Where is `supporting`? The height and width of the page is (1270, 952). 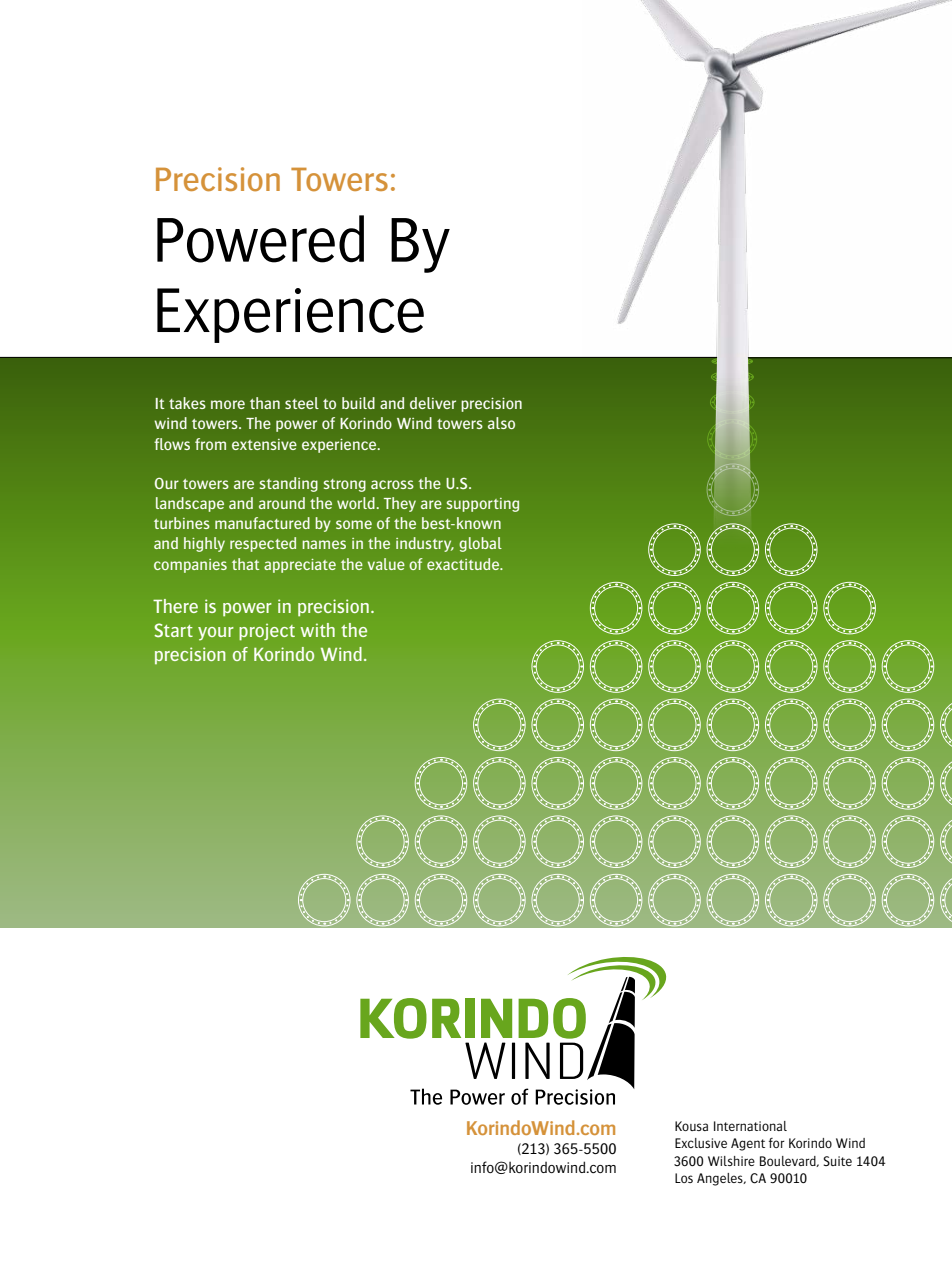 supporting is located at coordinates (483, 505).
